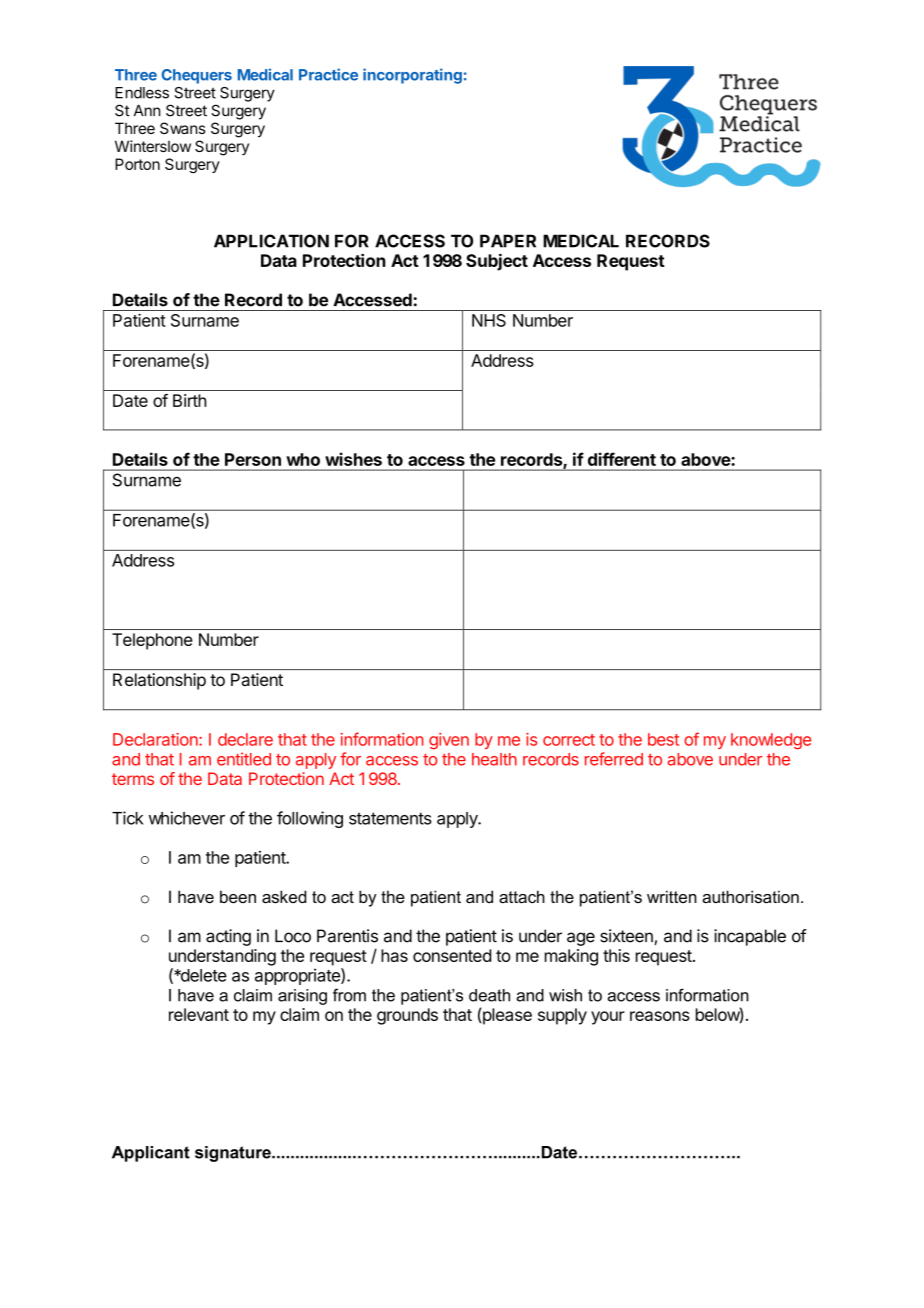 This screenshot has height=1308, width=924. I want to click on written, so click(672, 896).
